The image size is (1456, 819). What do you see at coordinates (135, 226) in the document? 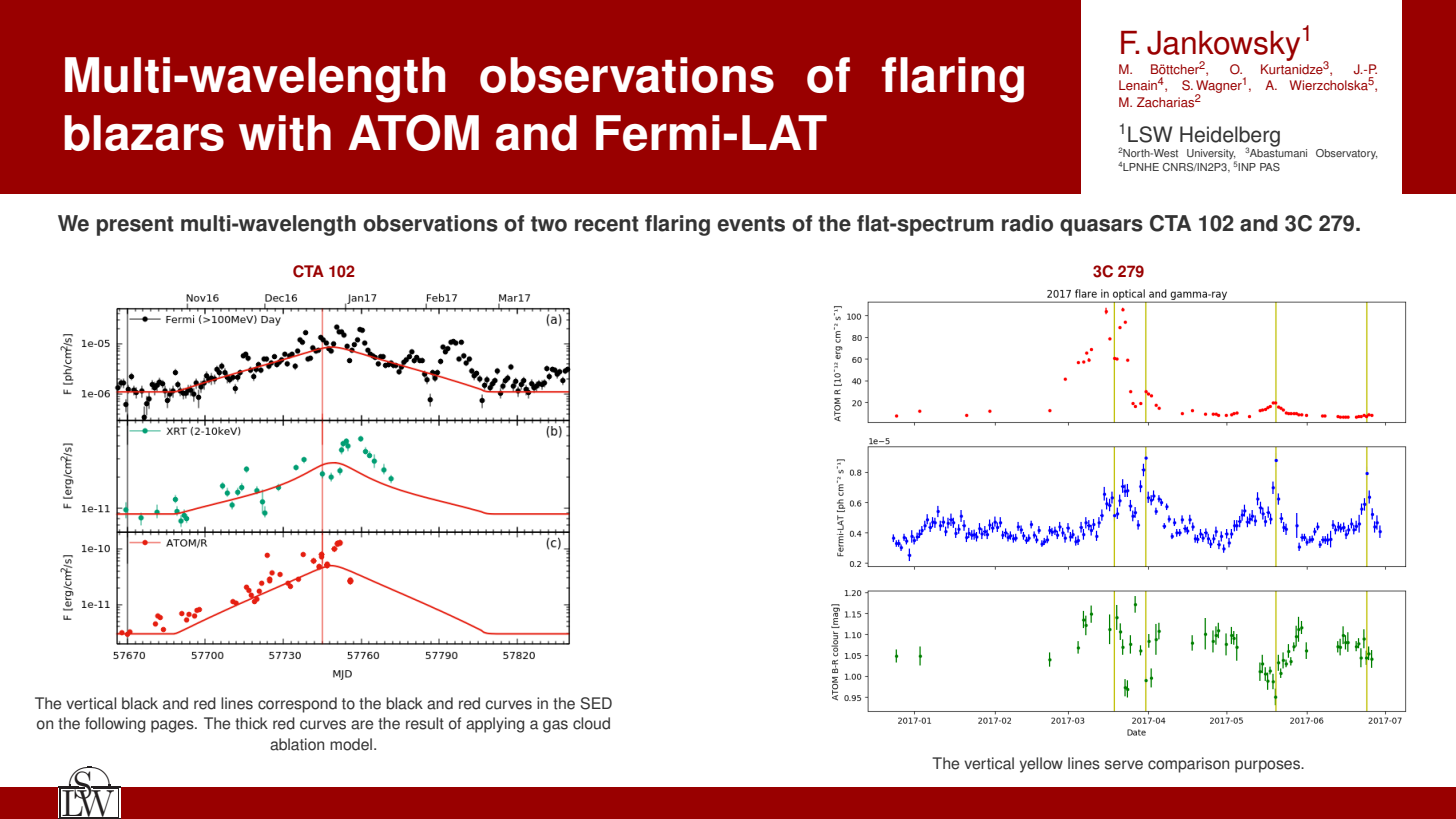
I see `present` at bounding box center [135, 226].
